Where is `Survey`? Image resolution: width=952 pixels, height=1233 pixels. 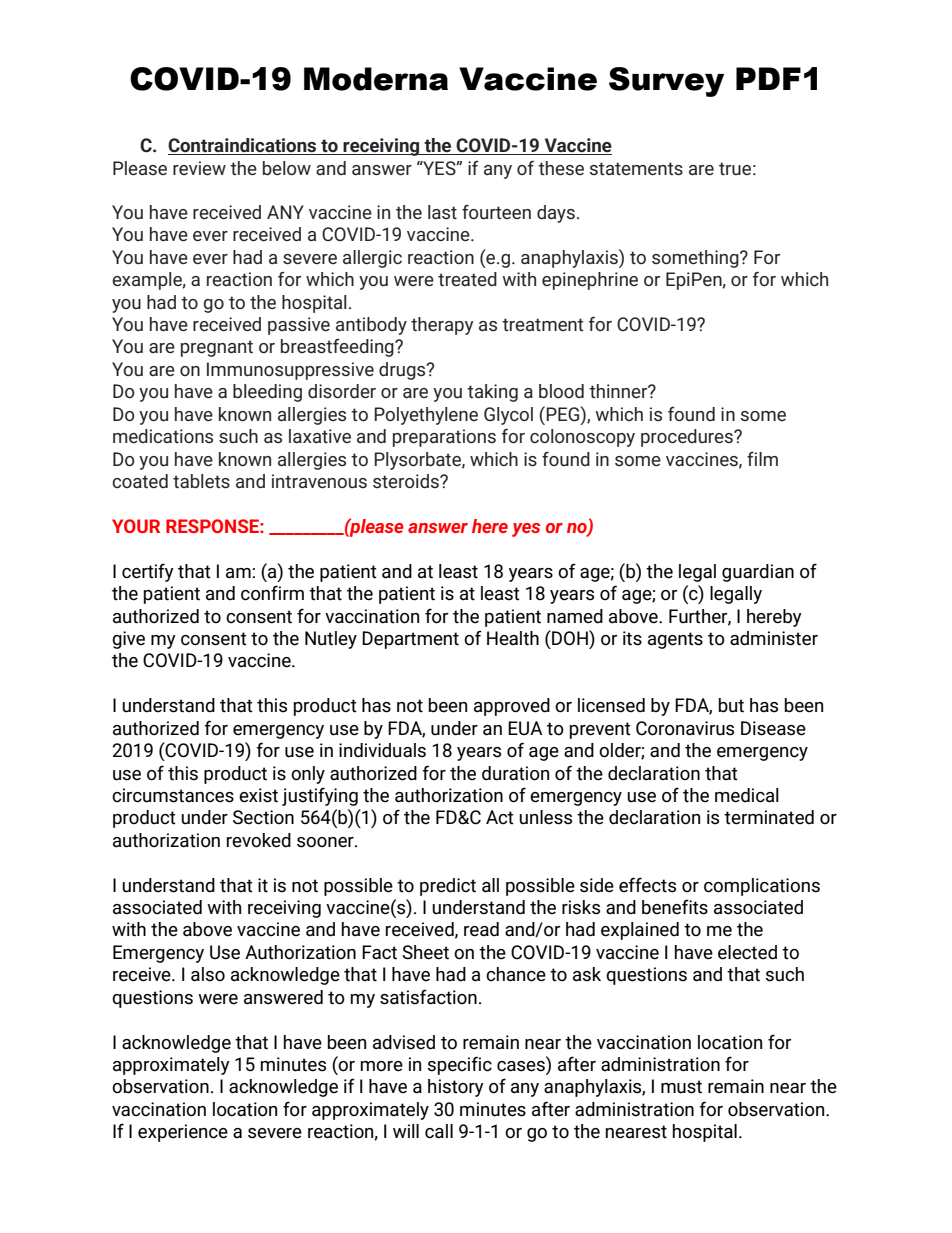 Survey is located at coordinates (666, 82).
